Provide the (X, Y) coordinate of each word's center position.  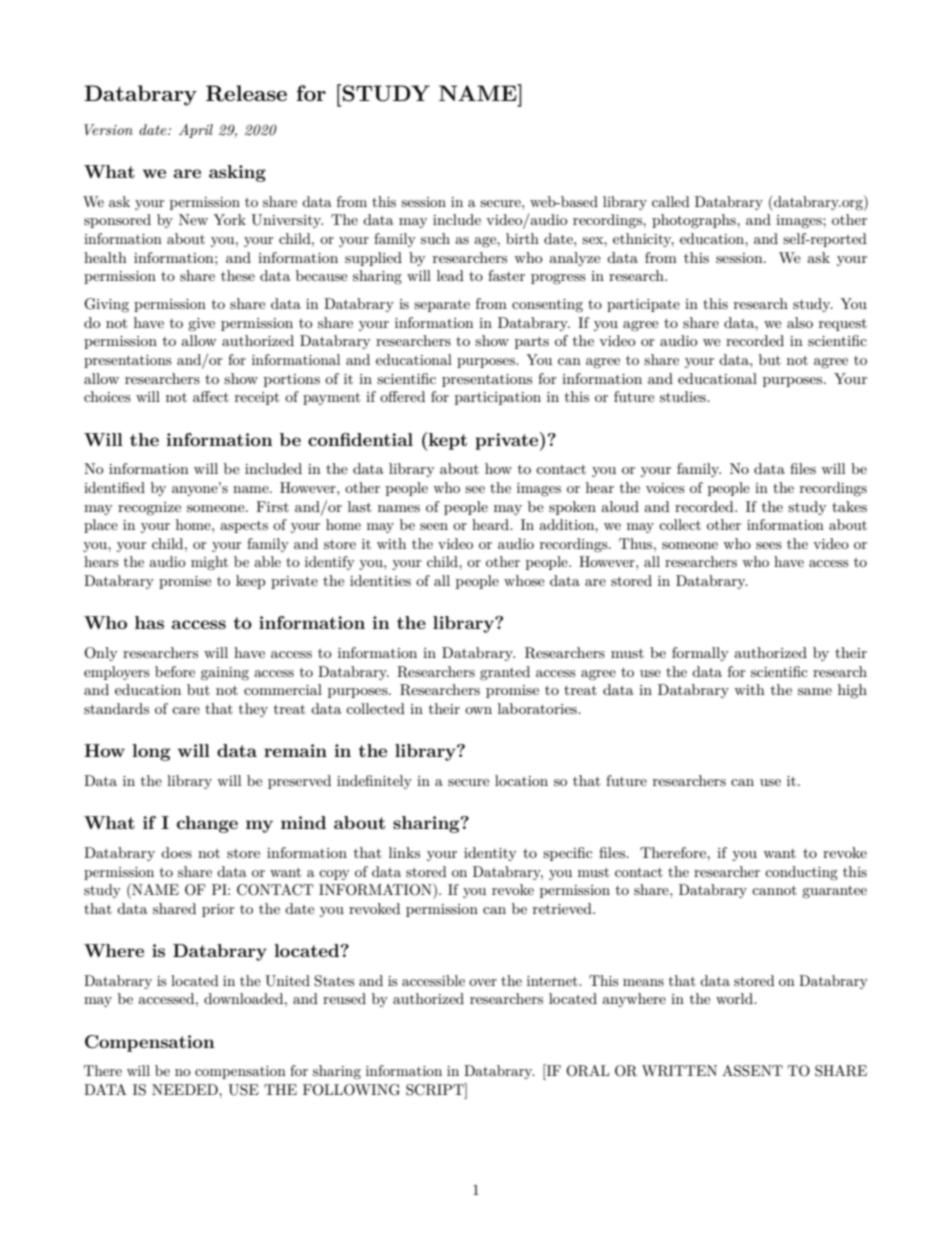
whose (524, 580)
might (209, 563)
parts (532, 342)
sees (769, 545)
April (196, 131)
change (207, 824)
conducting (801, 873)
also (800, 322)
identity (490, 854)
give (201, 324)
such (435, 238)
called (671, 201)
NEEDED (186, 1089)
